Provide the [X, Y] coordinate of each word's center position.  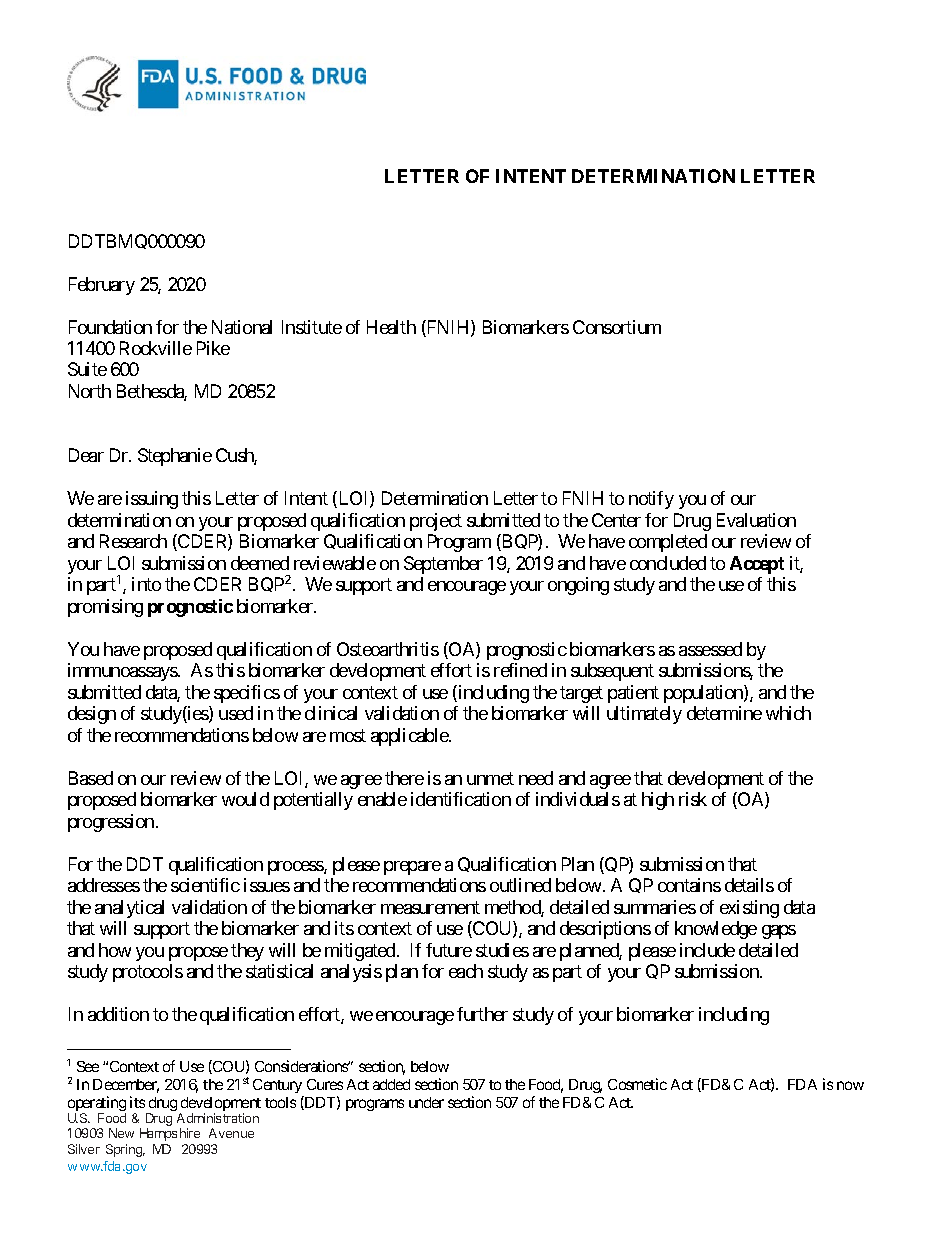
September [443, 565]
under [426, 1102]
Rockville [156, 348]
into [146, 584]
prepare [412, 868]
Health [391, 327]
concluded [668, 563]
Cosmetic [637, 1084]
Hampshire [170, 1134]
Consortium [617, 327]
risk [693, 799]
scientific [205, 885]
